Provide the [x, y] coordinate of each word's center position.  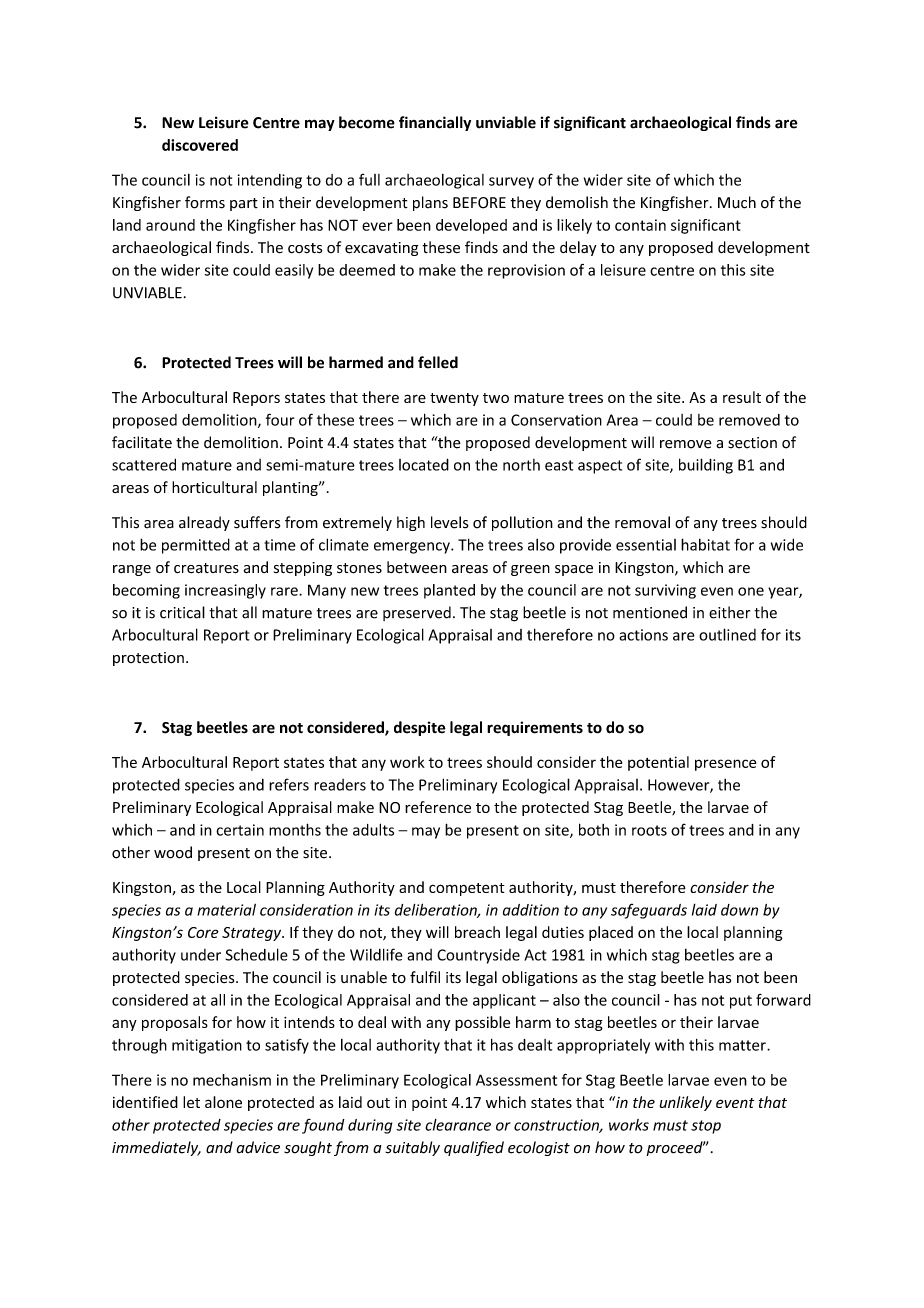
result [742, 397]
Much [737, 202]
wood [173, 852]
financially [435, 123]
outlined [727, 634]
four [280, 419]
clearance [458, 1125]
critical [182, 612]
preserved [417, 613]
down [739, 910]
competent [467, 889]
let [191, 1102]
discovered [200, 145]
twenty [454, 399]
